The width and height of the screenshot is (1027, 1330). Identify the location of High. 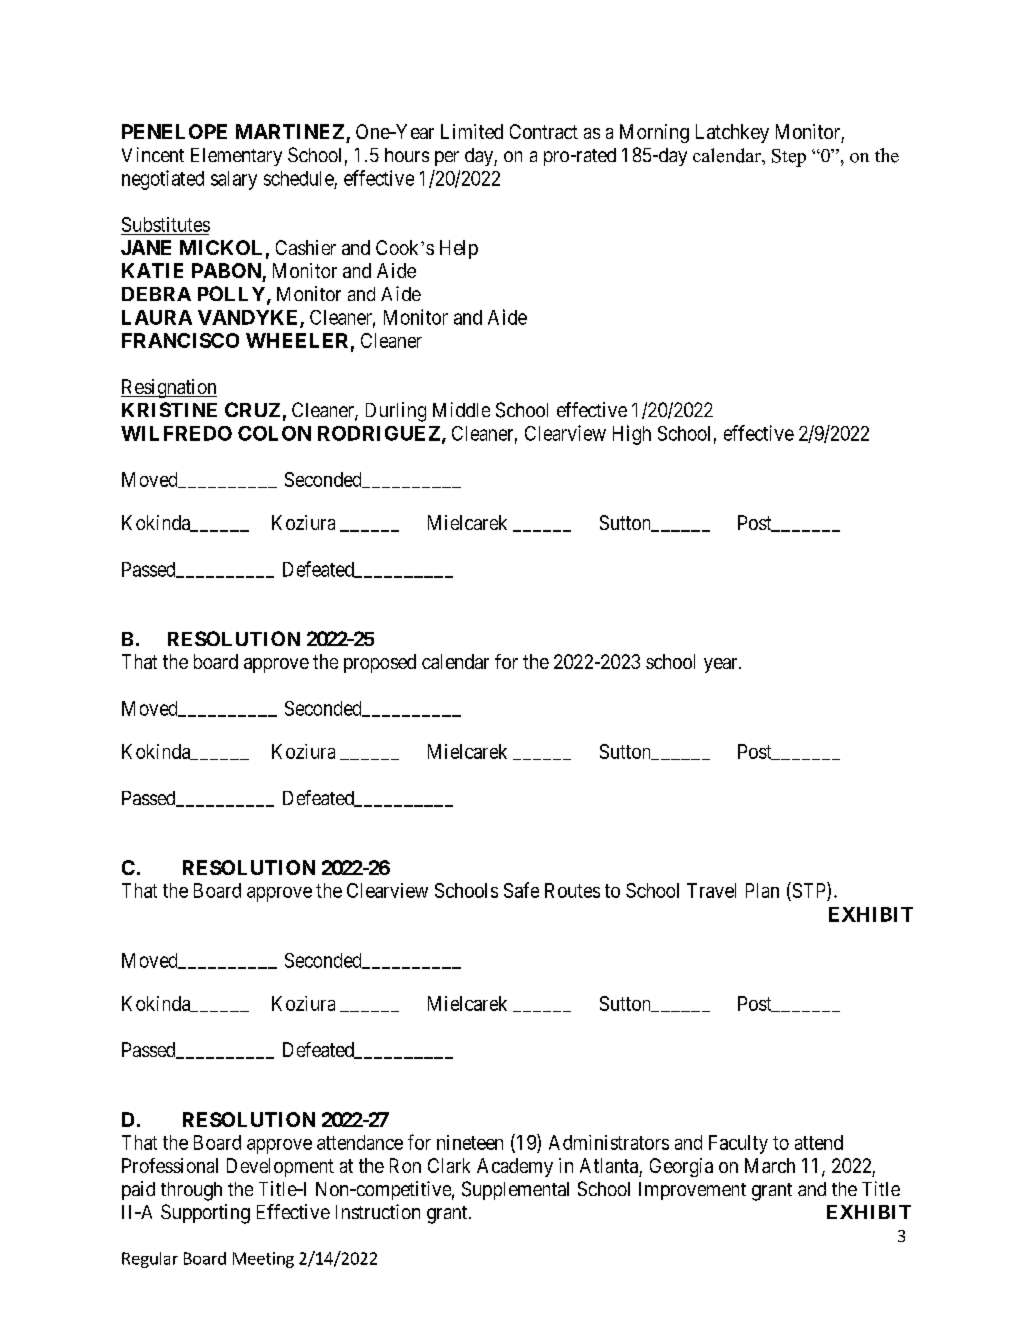
(632, 435).
